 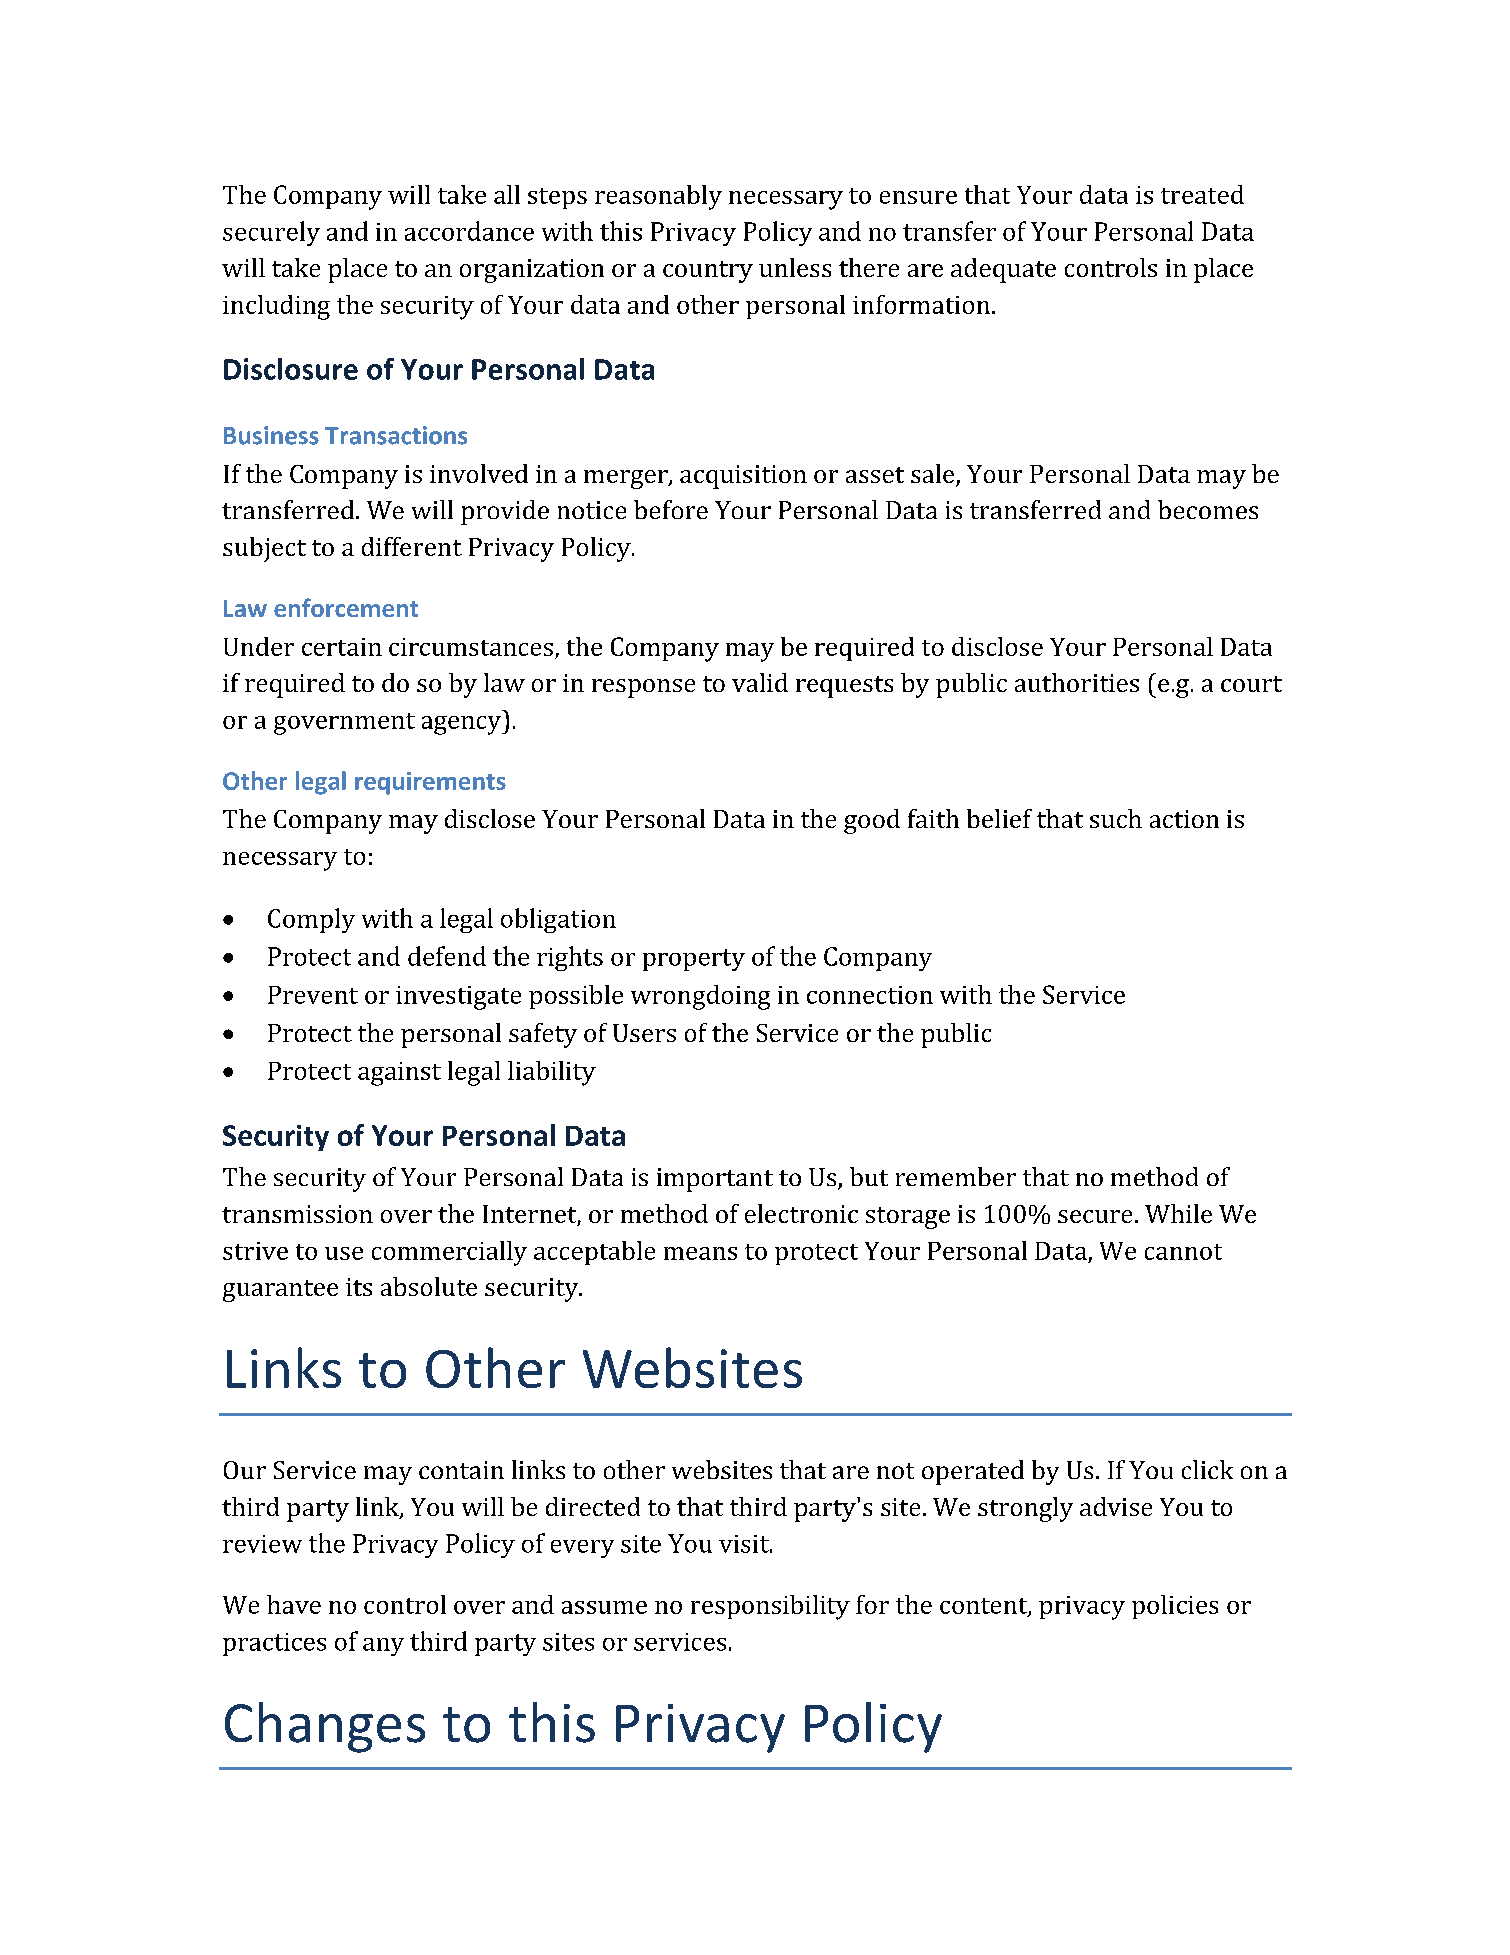 What do you see at coordinates (1208, 509) in the image?
I see `becomes` at bounding box center [1208, 509].
